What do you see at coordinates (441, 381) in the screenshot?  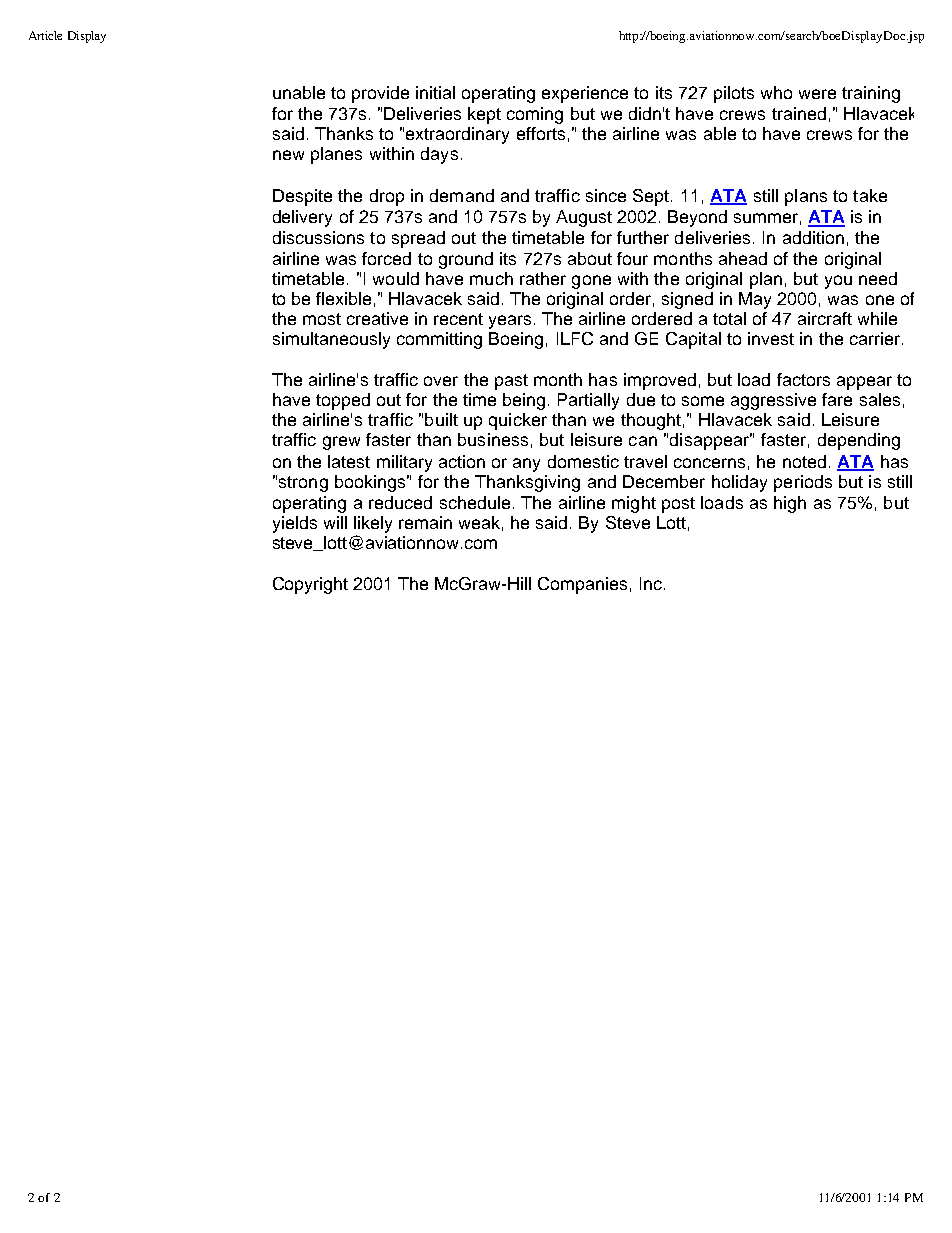 I see `over` at bounding box center [441, 381].
